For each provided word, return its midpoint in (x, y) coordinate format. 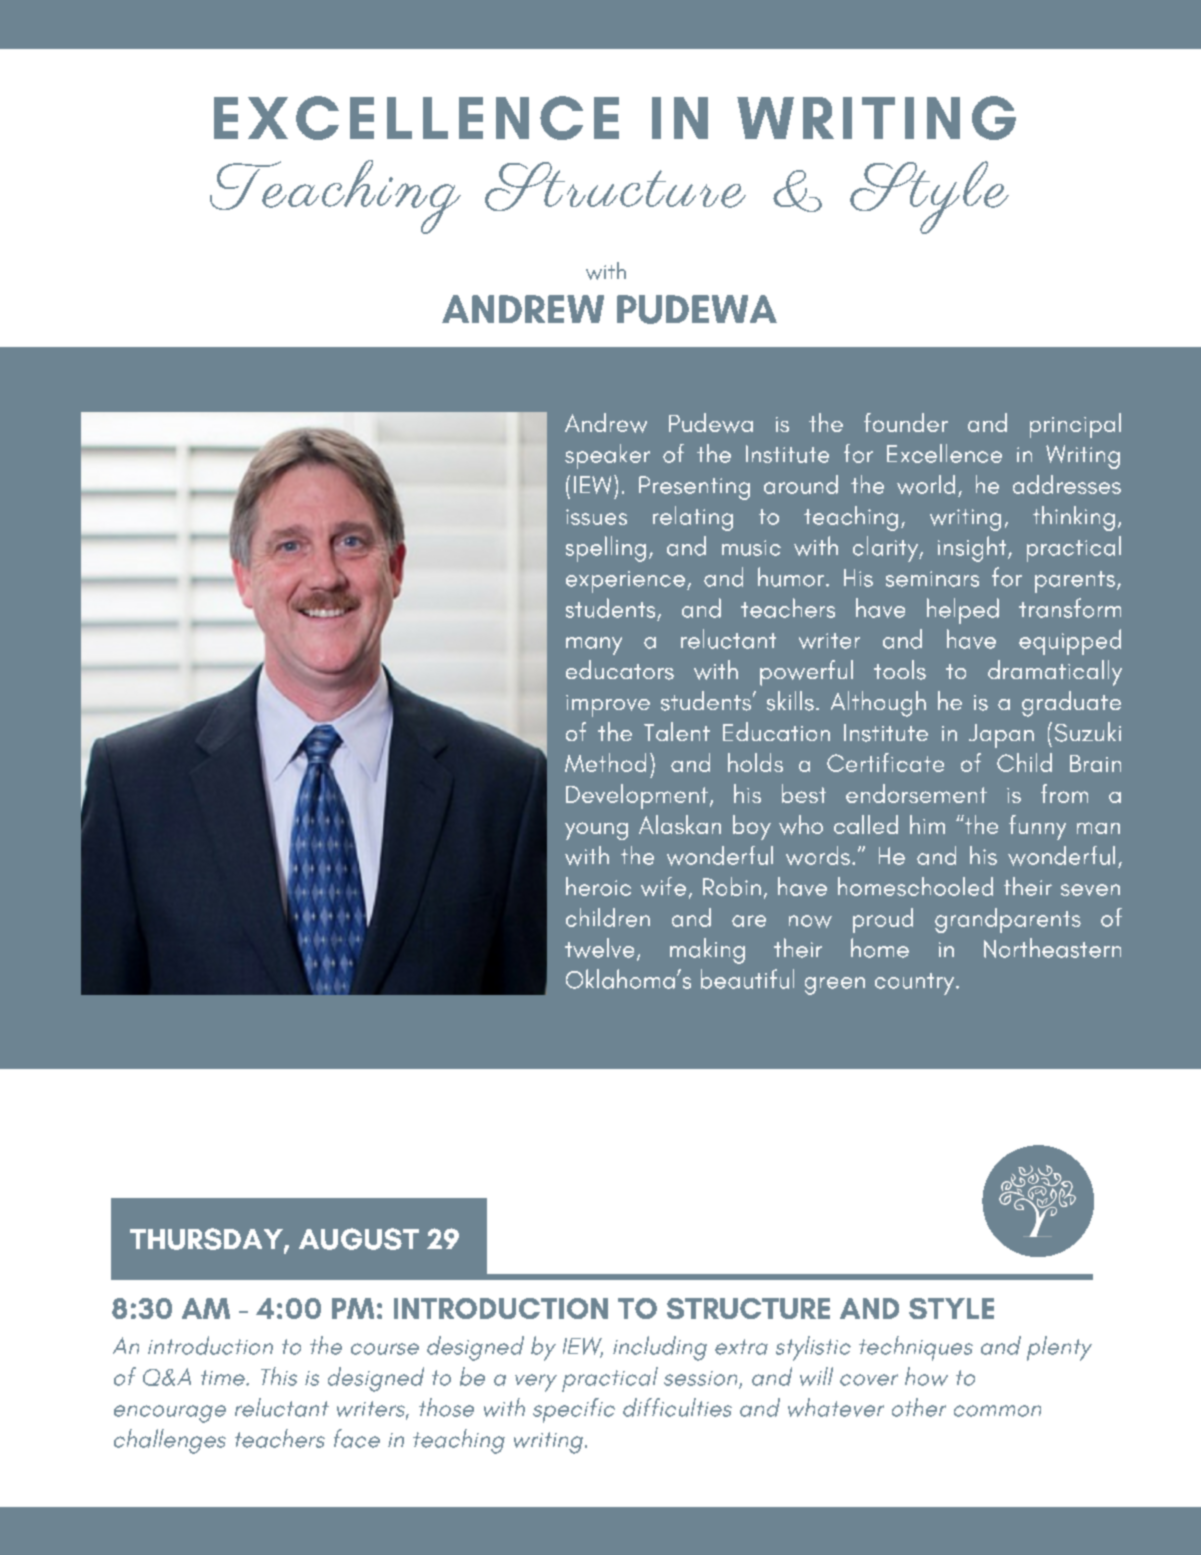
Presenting (694, 488)
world (926, 485)
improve (608, 706)
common (997, 1411)
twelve (599, 948)
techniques (916, 1348)
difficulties (677, 1407)
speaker (607, 456)
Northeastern (1052, 948)
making (707, 951)
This (279, 1376)
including (660, 1348)
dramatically (1055, 673)
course (385, 1349)
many (594, 646)
